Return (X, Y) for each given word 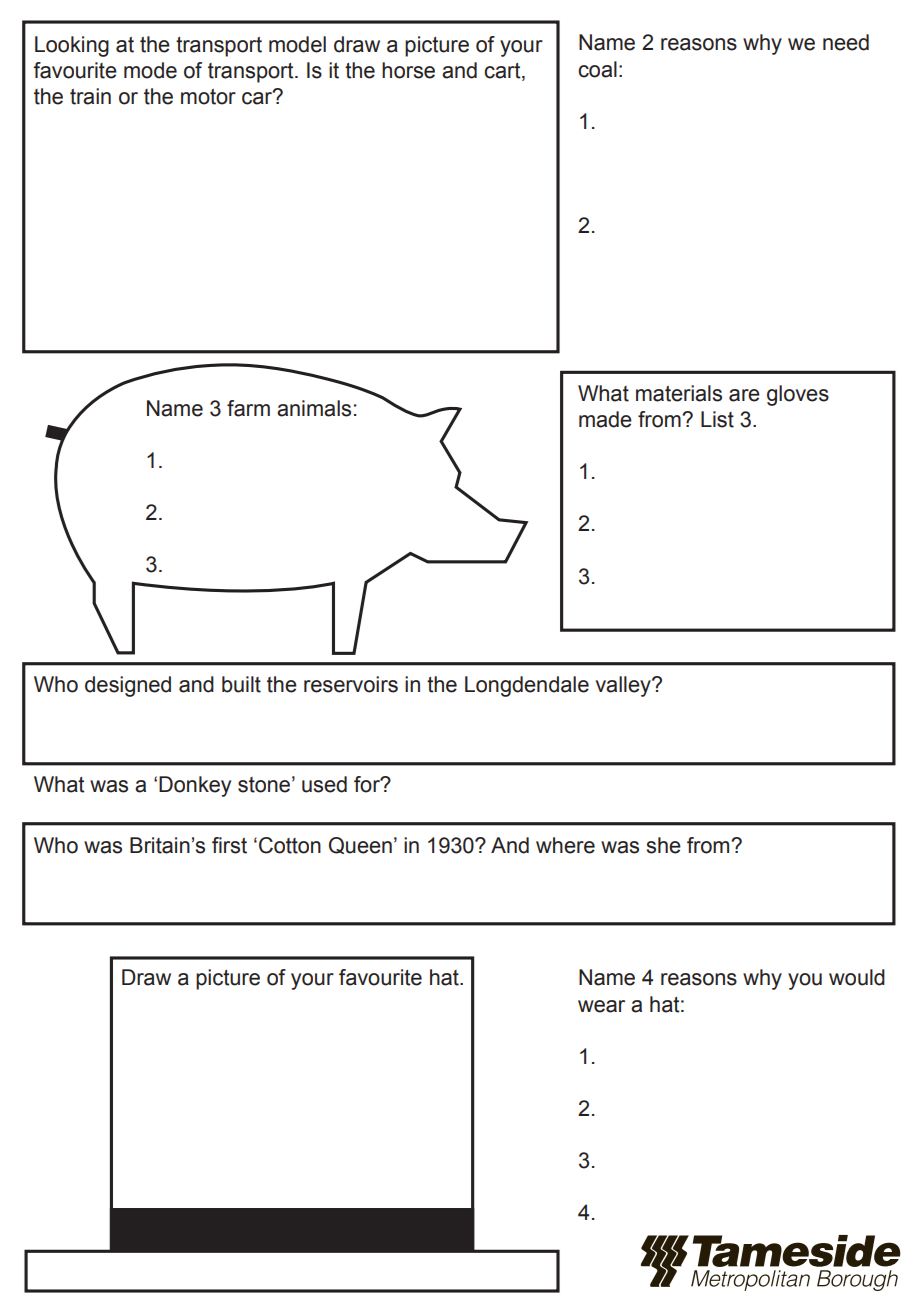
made (605, 419)
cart (503, 72)
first (229, 845)
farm (248, 408)
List (717, 419)
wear (601, 1006)
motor (208, 97)
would (857, 977)
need (846, 42)
